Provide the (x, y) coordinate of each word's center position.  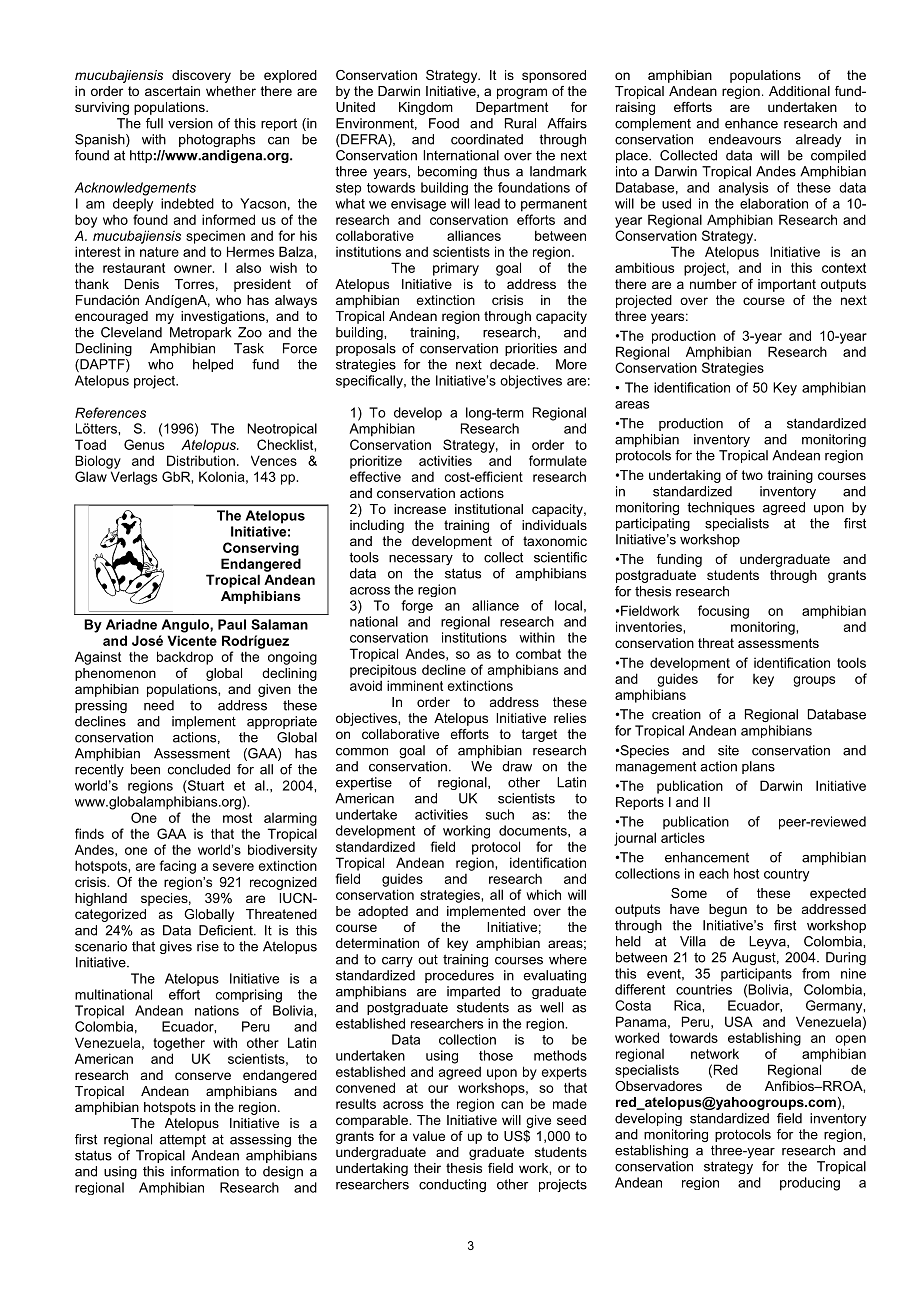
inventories (650, 626)
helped (213, 365)
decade (513, 364)
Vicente (192, 640)
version (190, 123)
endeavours (744, 139)
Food (444, 123)
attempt (182, 1141)
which (544, 894)
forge (417, 606)
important (787, 285)
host (746, 873)
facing (178, 867)
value (429, 1136)
